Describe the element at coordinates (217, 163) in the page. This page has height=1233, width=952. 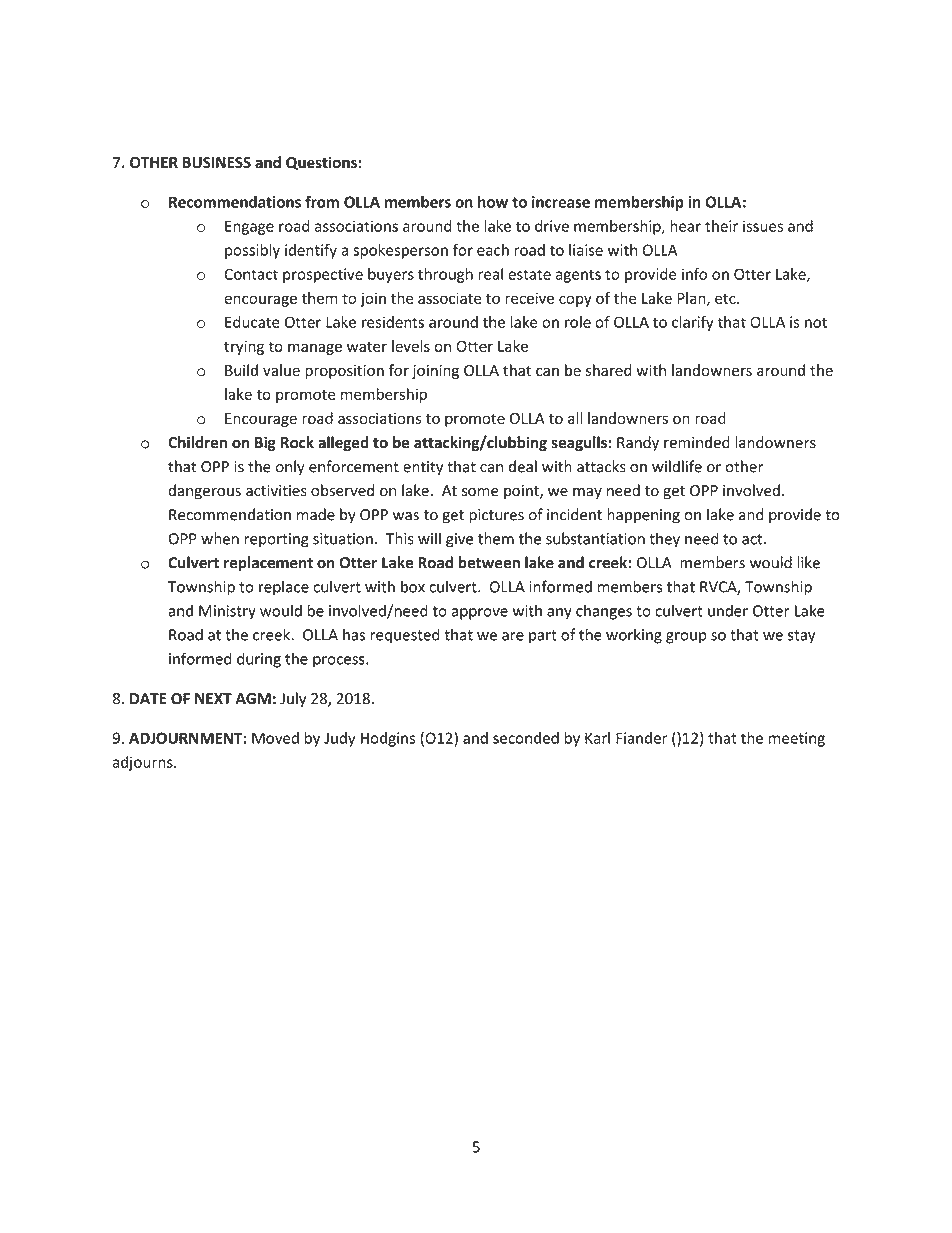
I see `BUSINESS` at that location.
